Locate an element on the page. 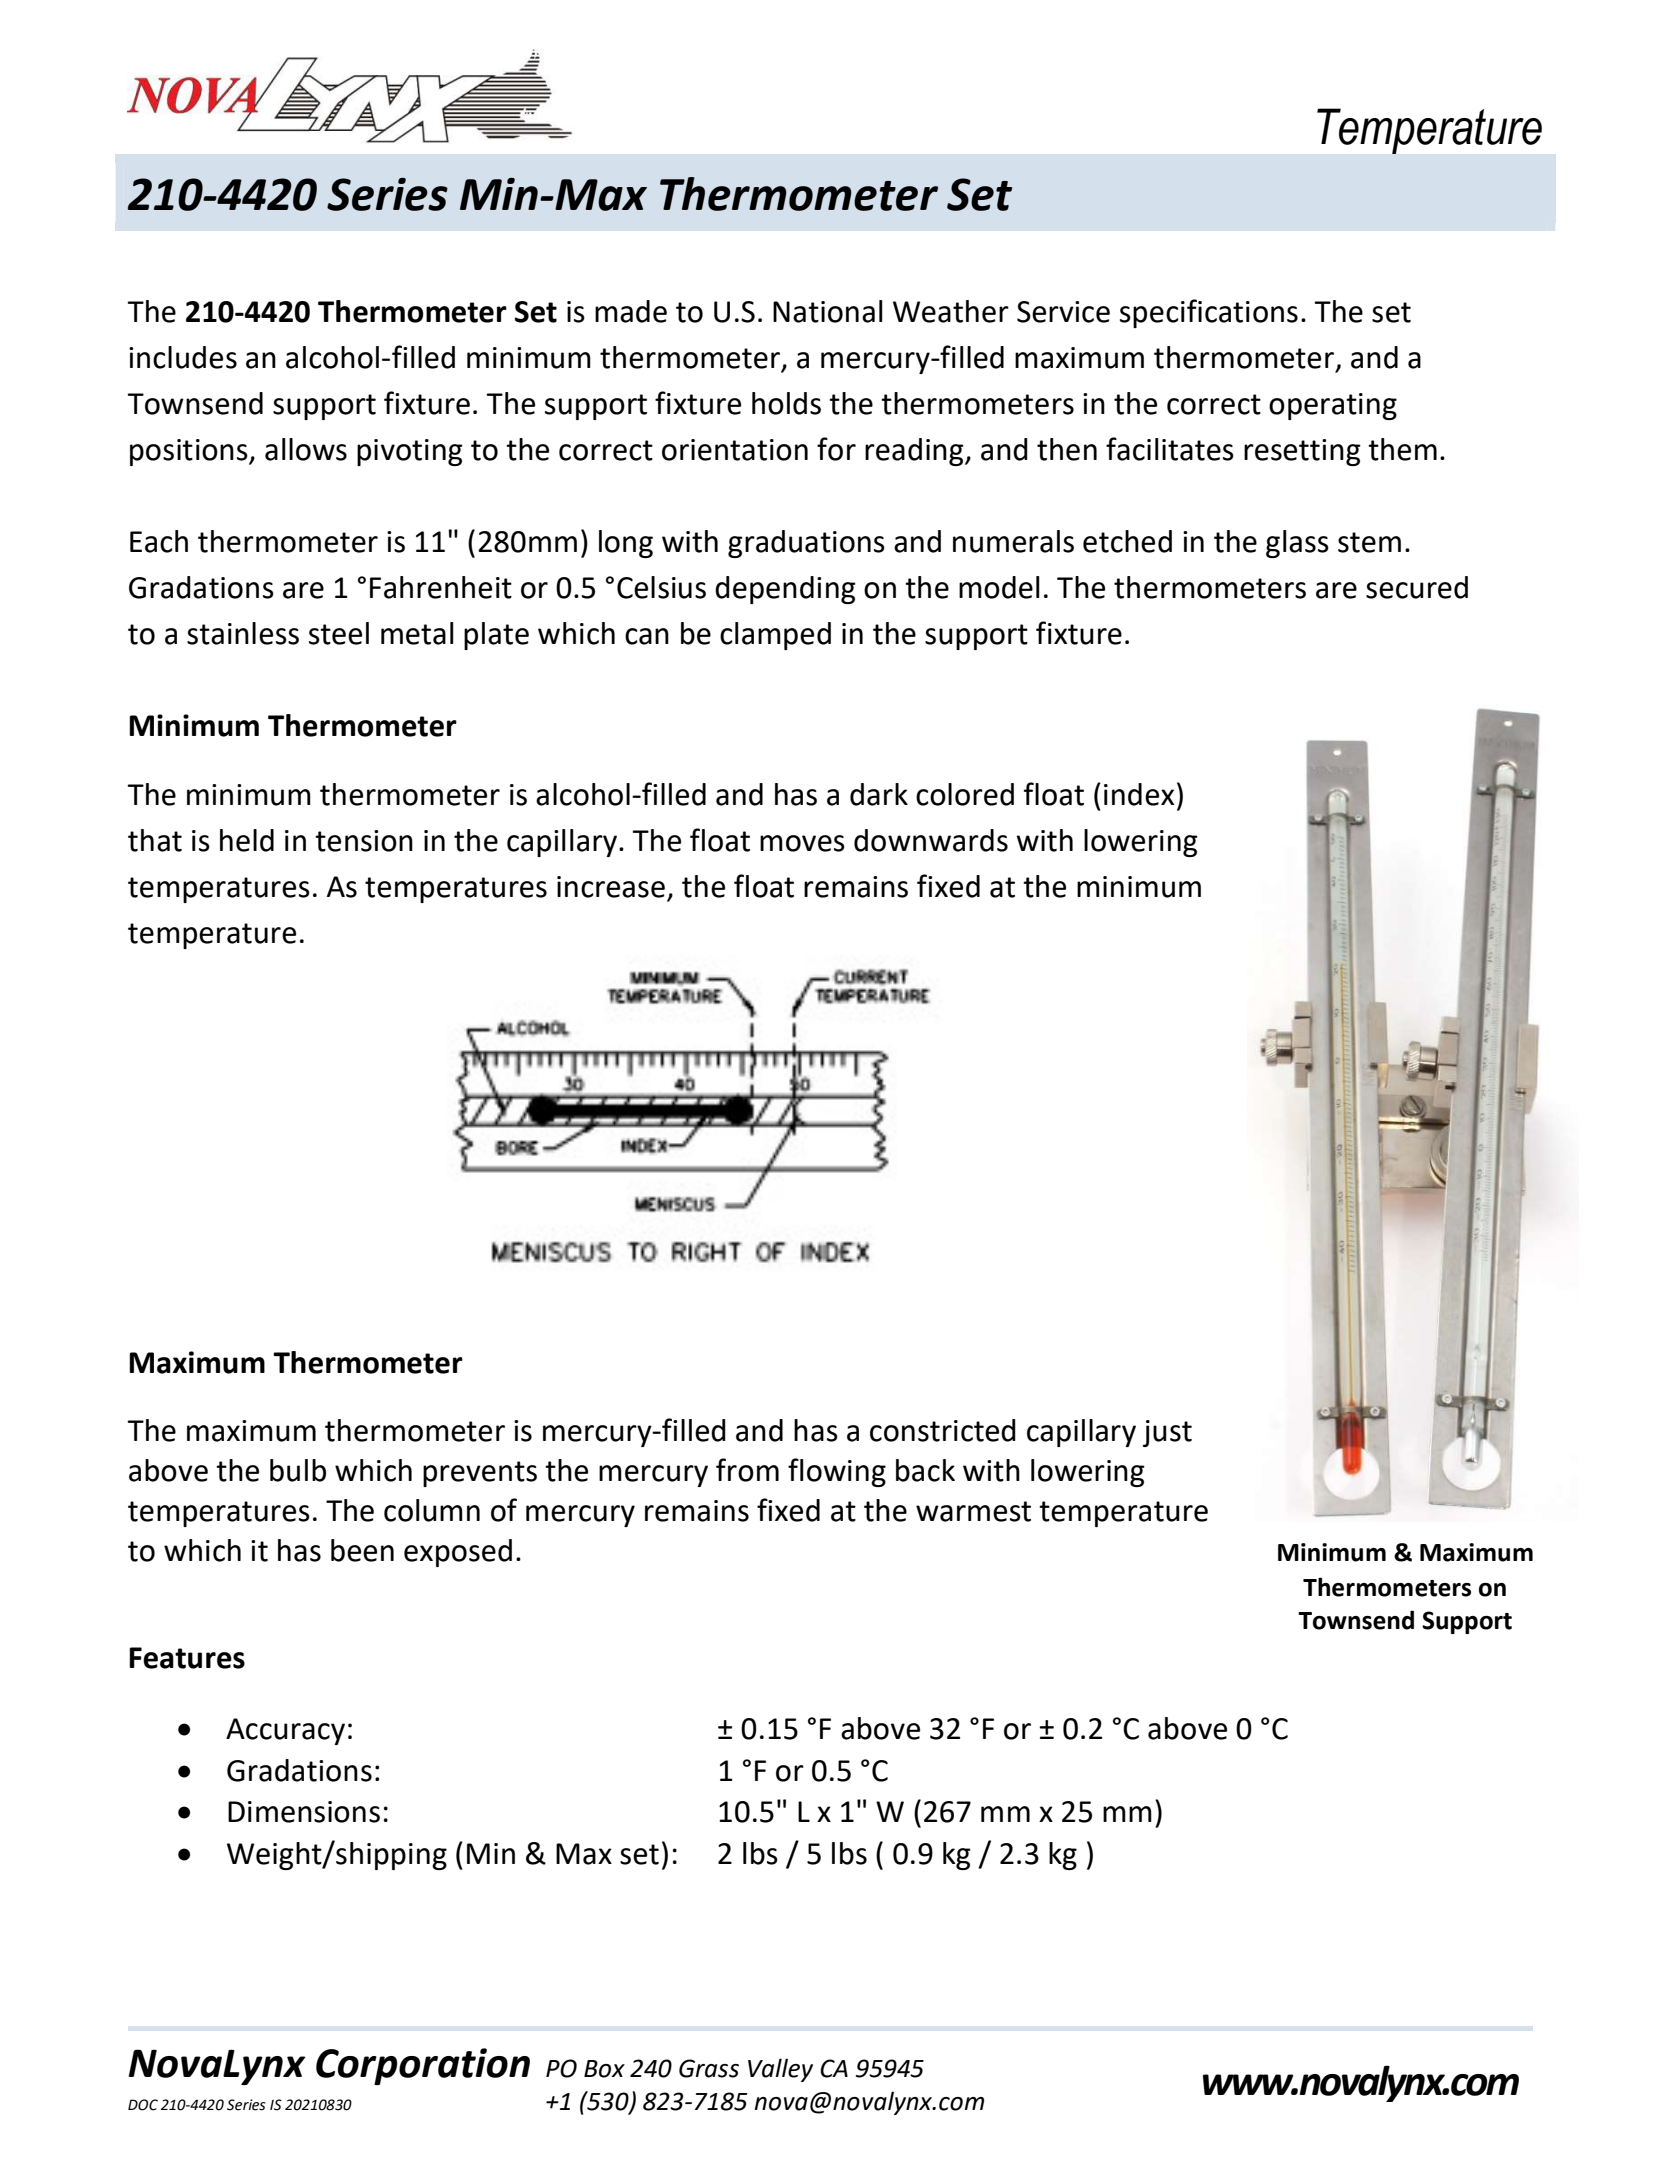 The width and height of the image is (1671, 2163). holds is located at coordinates (786, 403).
